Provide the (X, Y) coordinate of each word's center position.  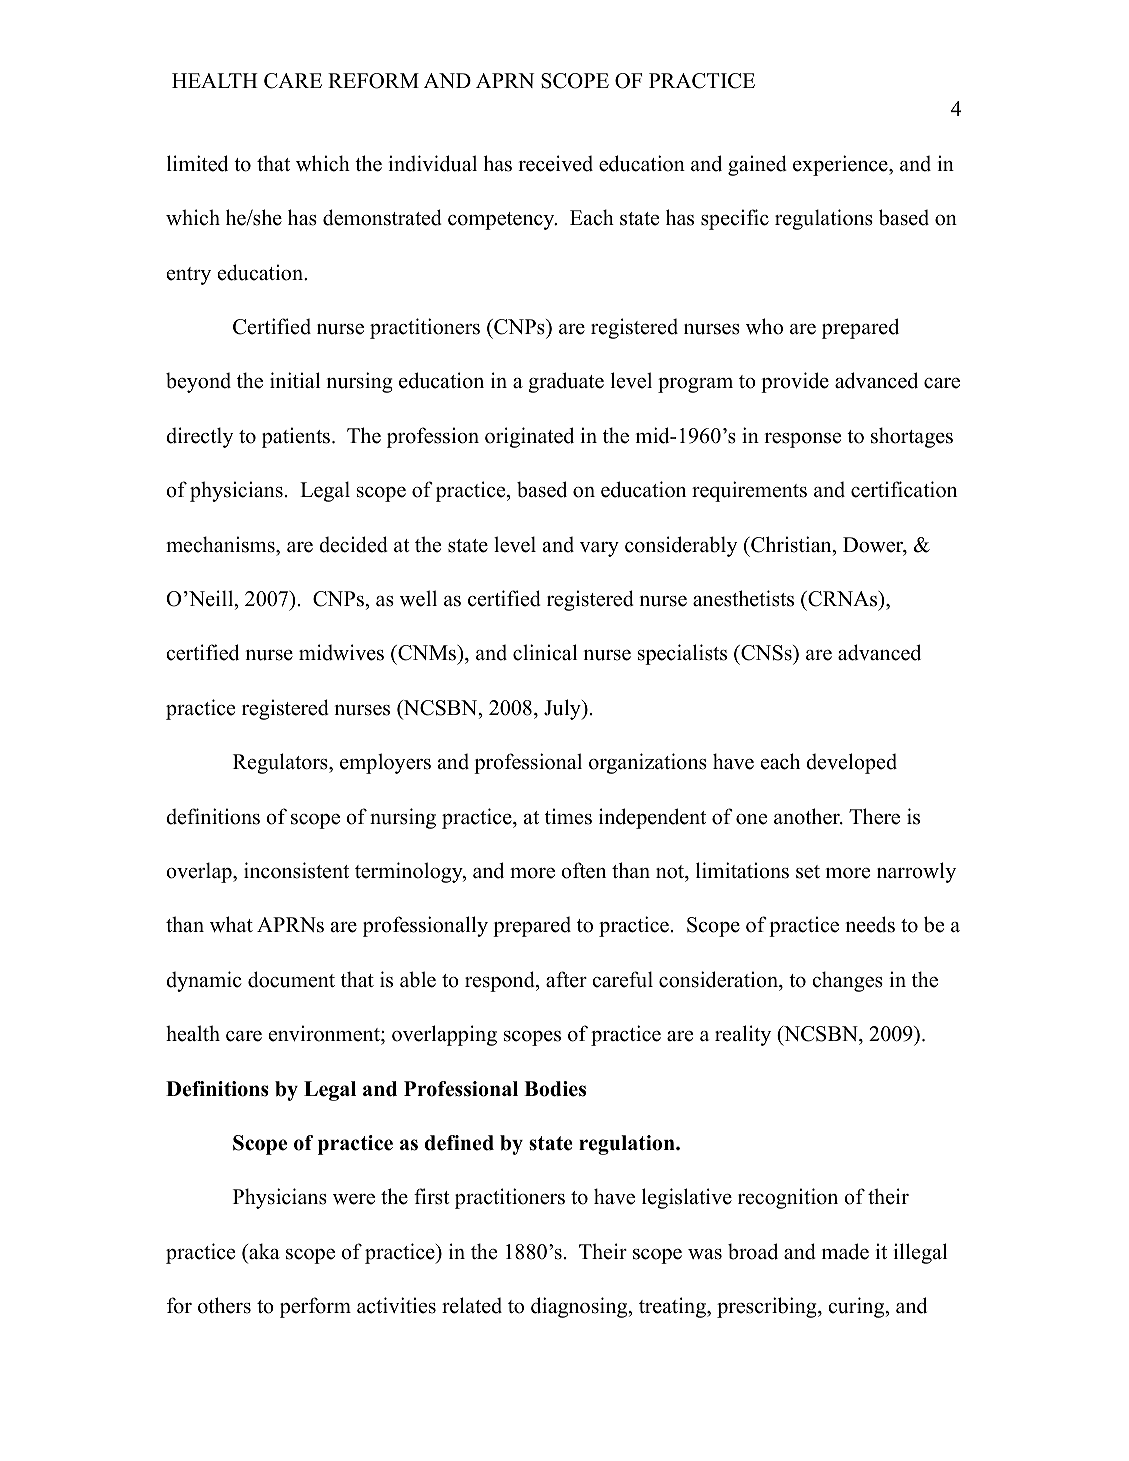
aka (263, 1251)
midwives (341, 652)
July (563, 709)
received (555, 163)
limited (197, 163)
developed (851, 763)
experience (841, 165)
